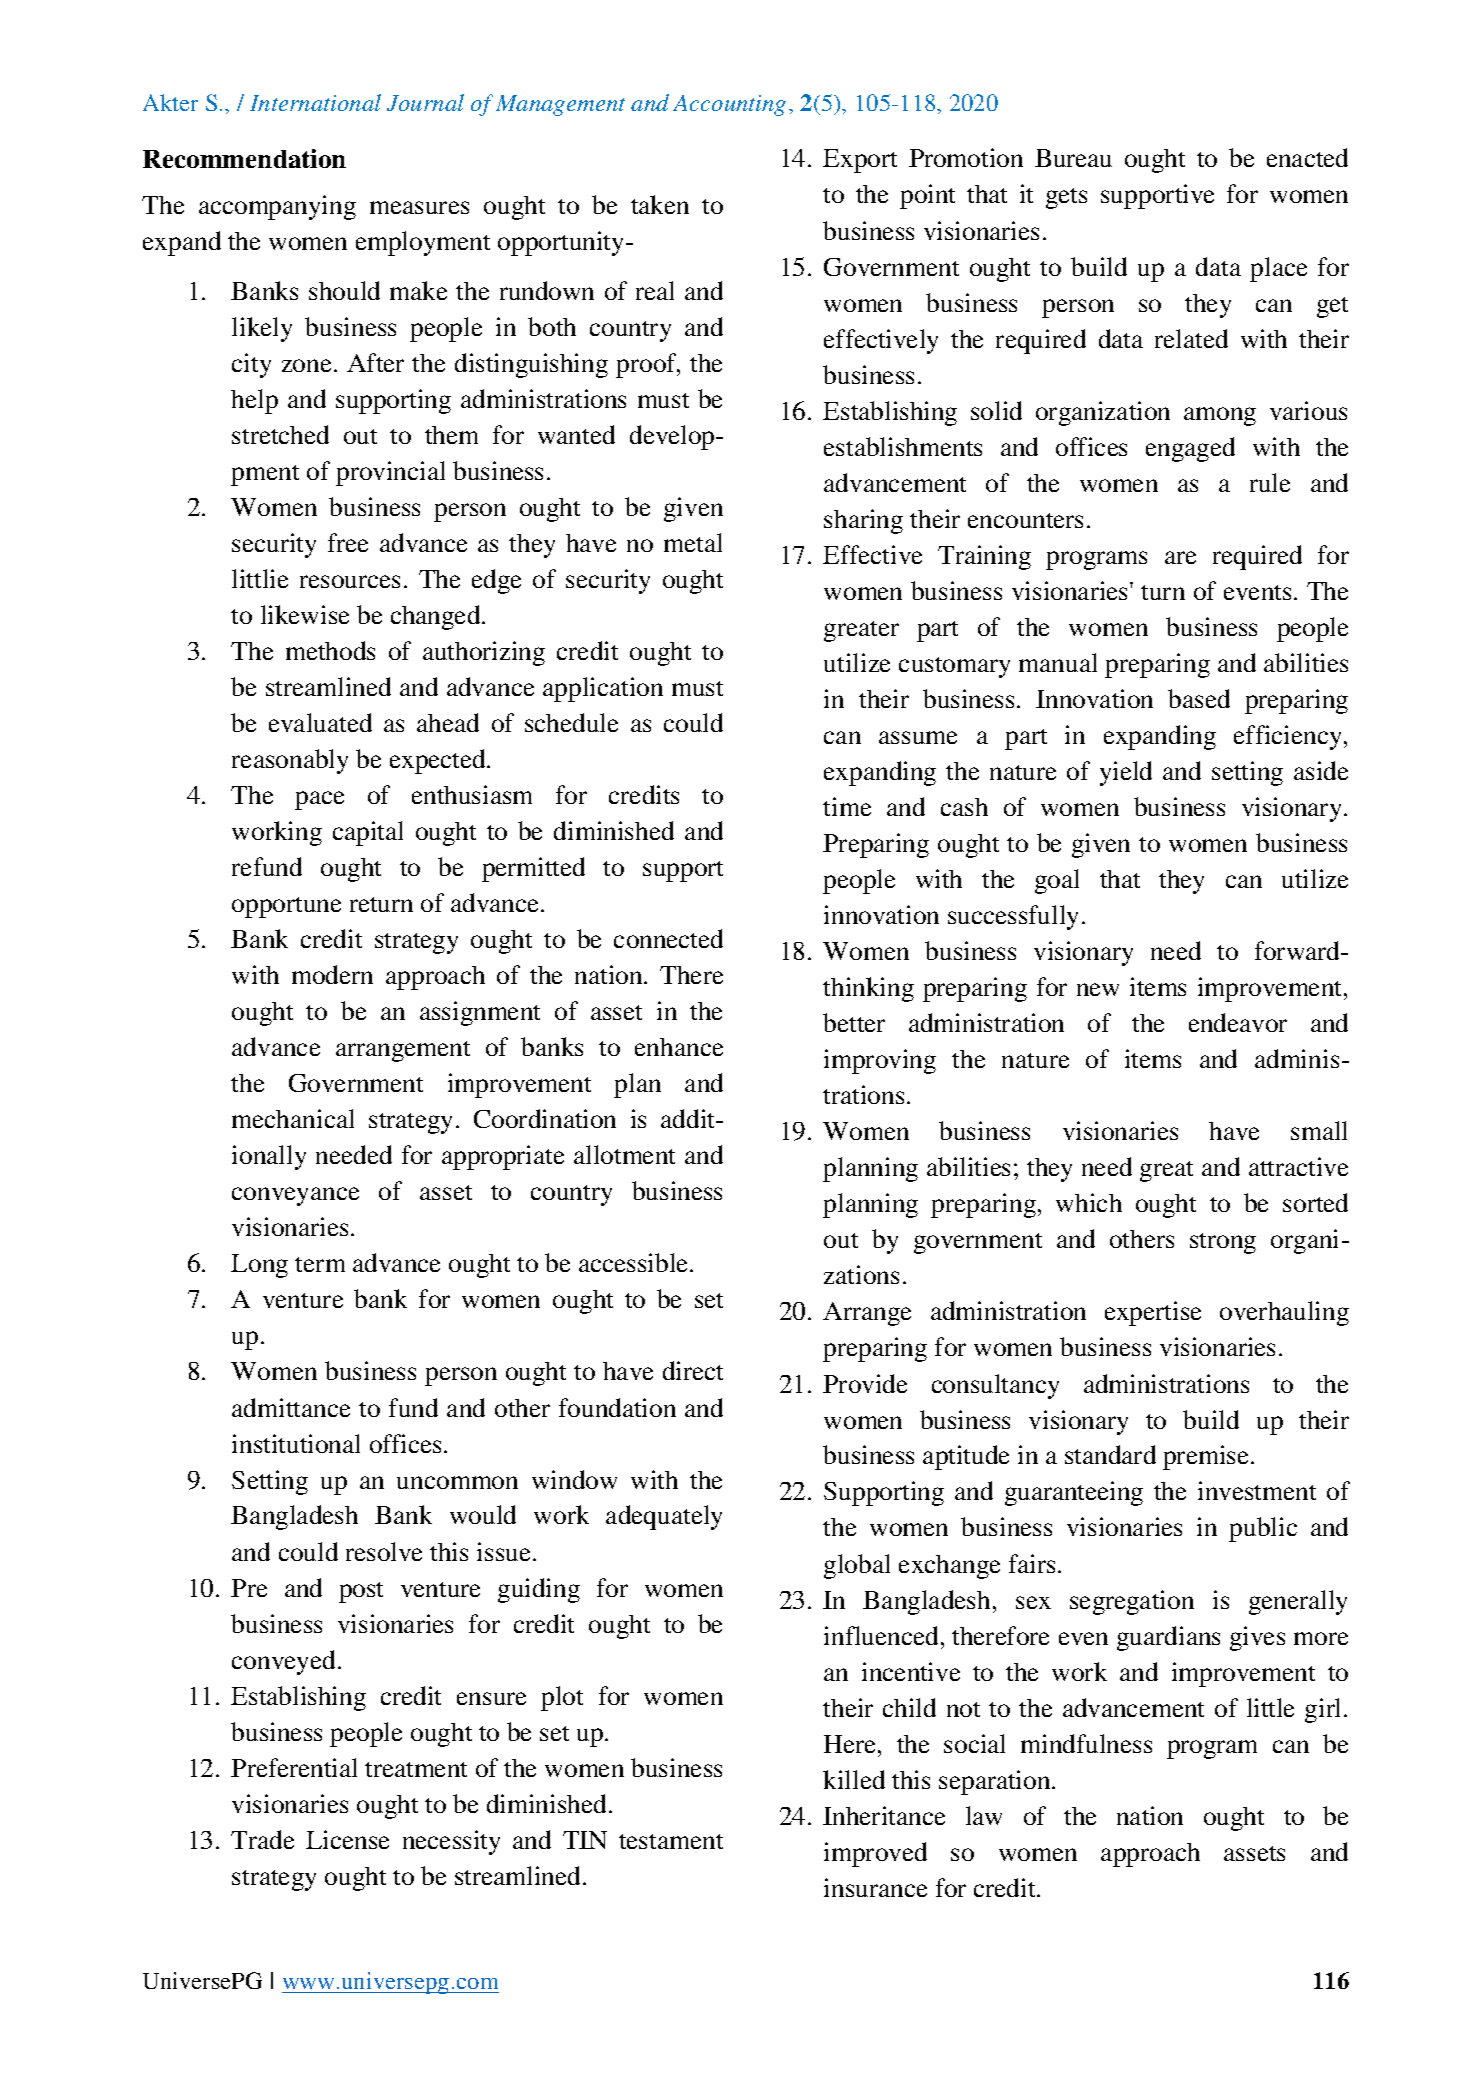  What do you see at coordinates (332, 974) in the screenshot?
I see `modern` at bounding box center [332, 974].
